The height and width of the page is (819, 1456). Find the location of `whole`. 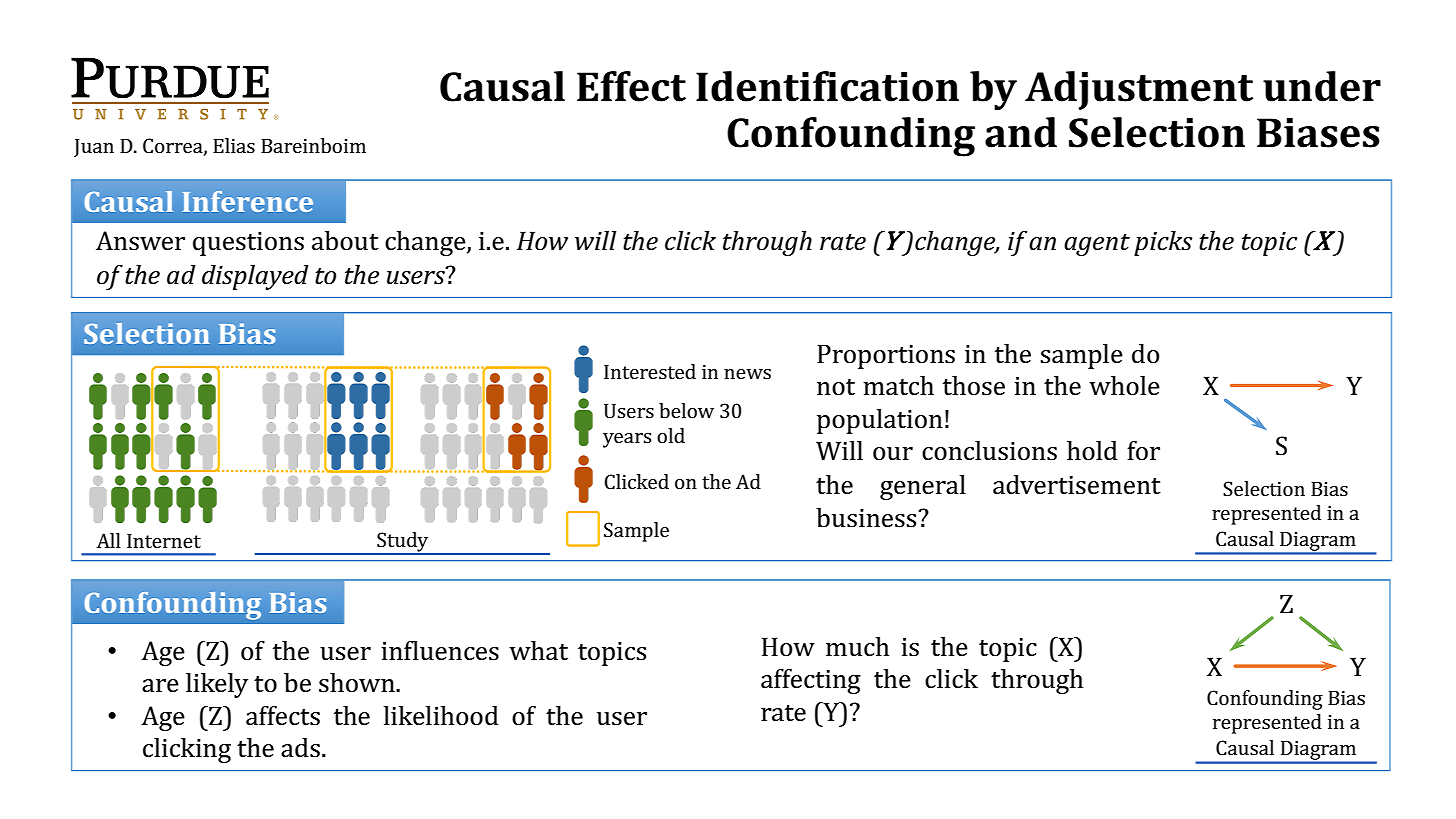

whole is located at coordinates (1124, 386).
